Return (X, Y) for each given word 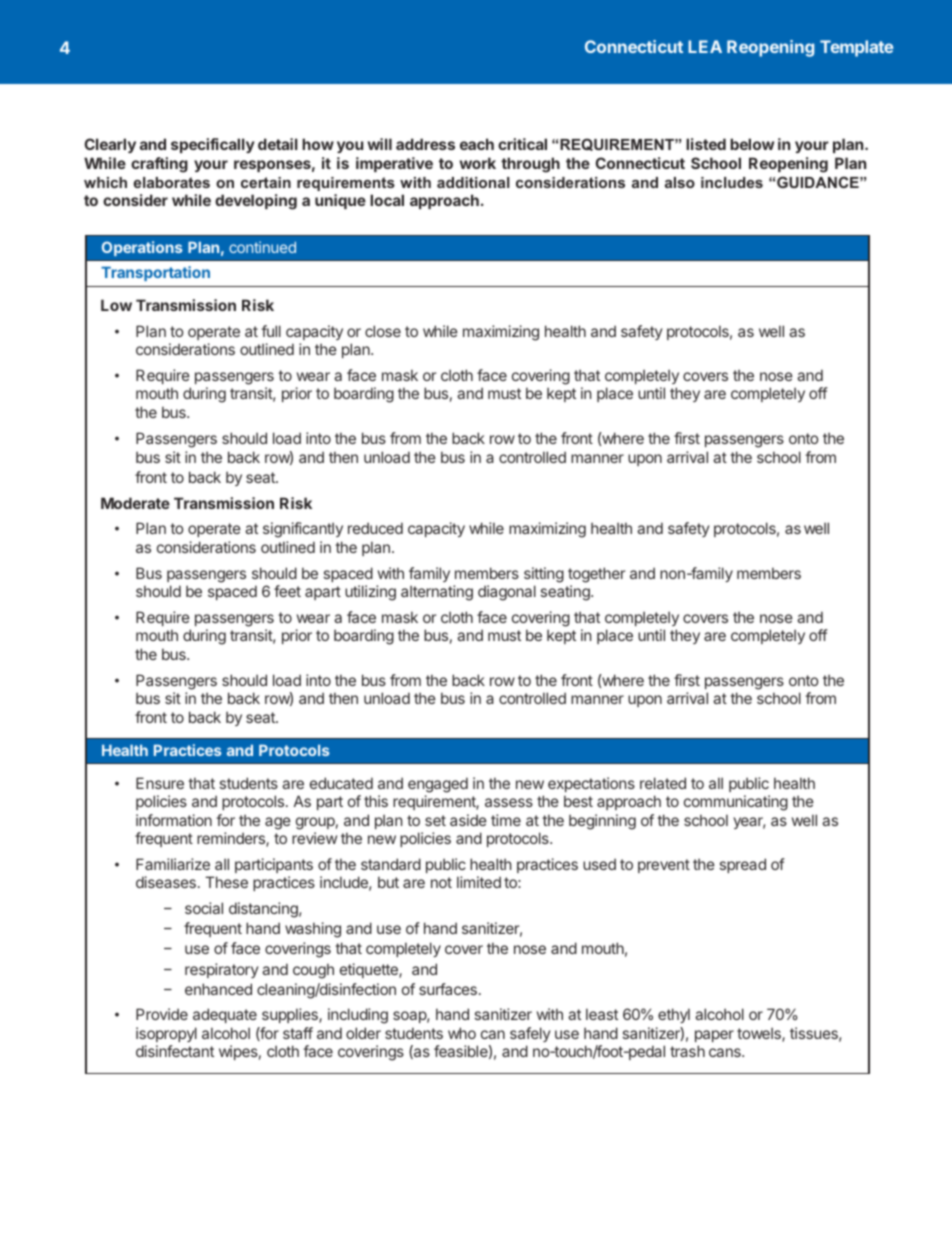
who (462, 1033)
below (752, 144)
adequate (225, 1015)
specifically (213, 145)
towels (760, 1034)
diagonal (507, 593)
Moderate (135, 503)
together (596, 575)
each (477, 144)
